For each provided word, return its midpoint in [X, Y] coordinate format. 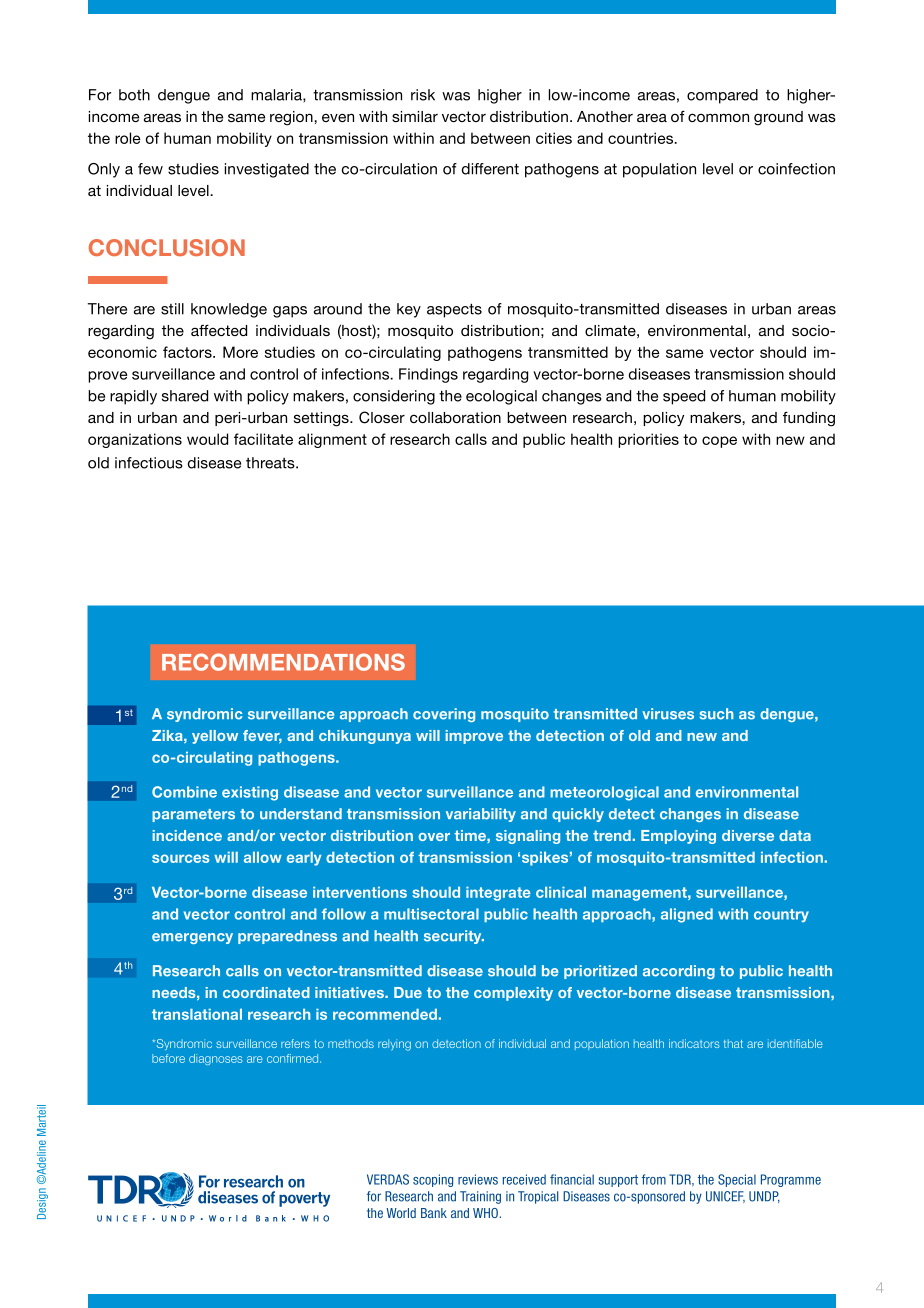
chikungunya [365, 737]
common [718, 117]
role [127, 138]
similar [415, 116]
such [716, 714]
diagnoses [215, 1059]
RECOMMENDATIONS [283, 662]
